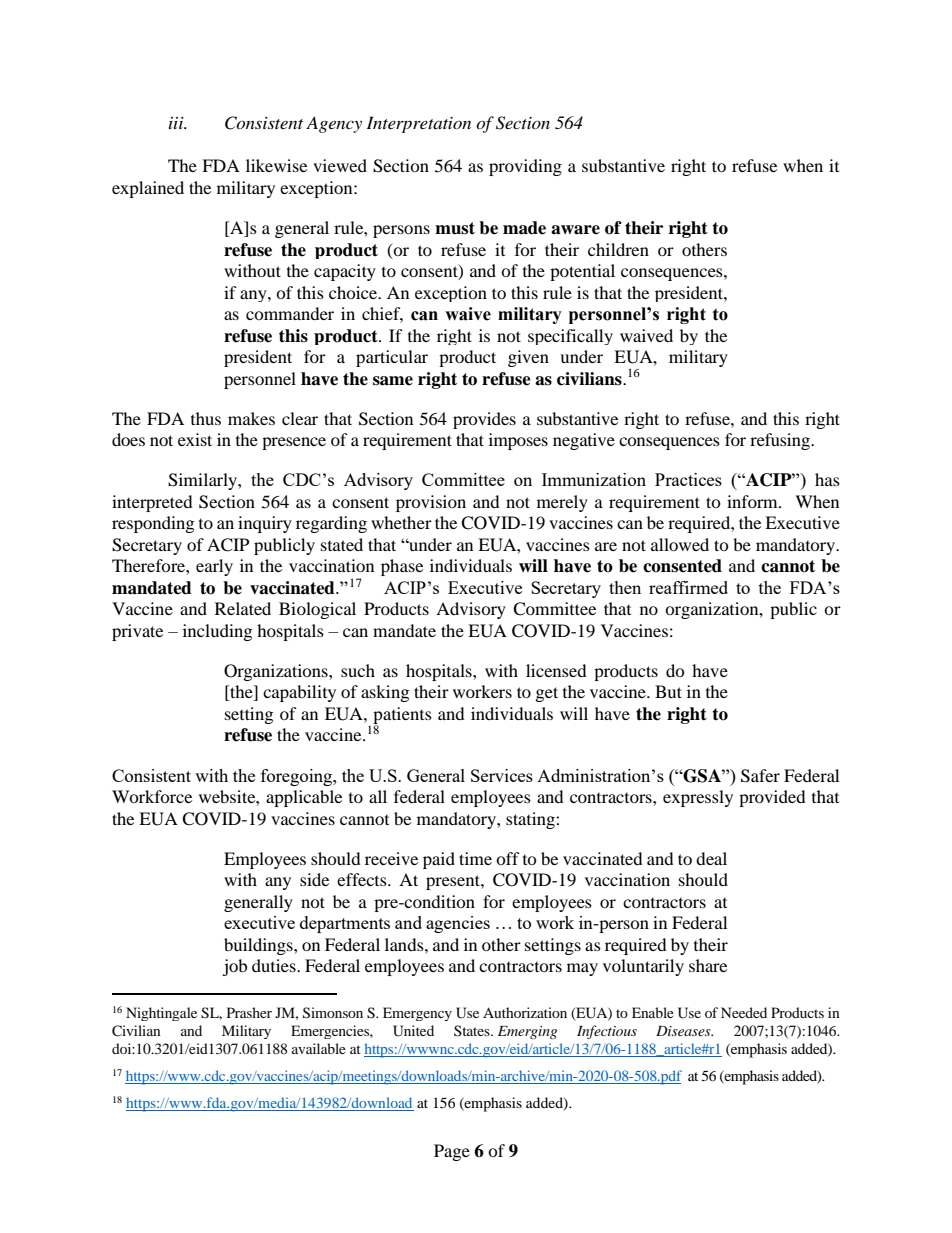 This image has height=1233, width=952. Describe the element at coordinates (177, 123) in the image. I see `iii` at that location.
